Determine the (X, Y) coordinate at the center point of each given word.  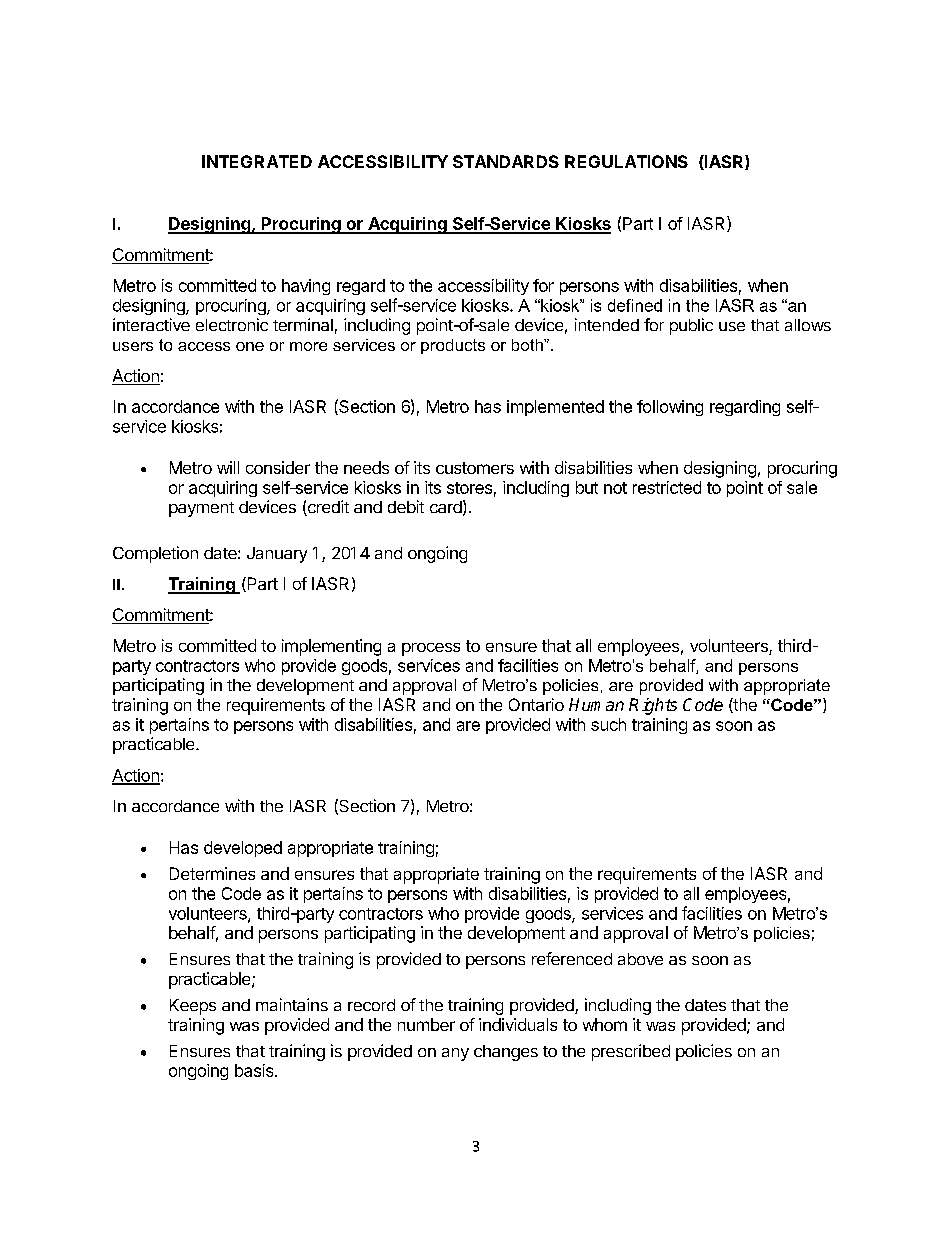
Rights (653, 706)
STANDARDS (506, 161)
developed (243, 849)
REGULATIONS (626, 161)
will (228, 467)
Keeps (193, 1007)
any (455, 1054)
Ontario (536, 704)
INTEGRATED (257, 161)
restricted (667, 487)
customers (475, 468)
